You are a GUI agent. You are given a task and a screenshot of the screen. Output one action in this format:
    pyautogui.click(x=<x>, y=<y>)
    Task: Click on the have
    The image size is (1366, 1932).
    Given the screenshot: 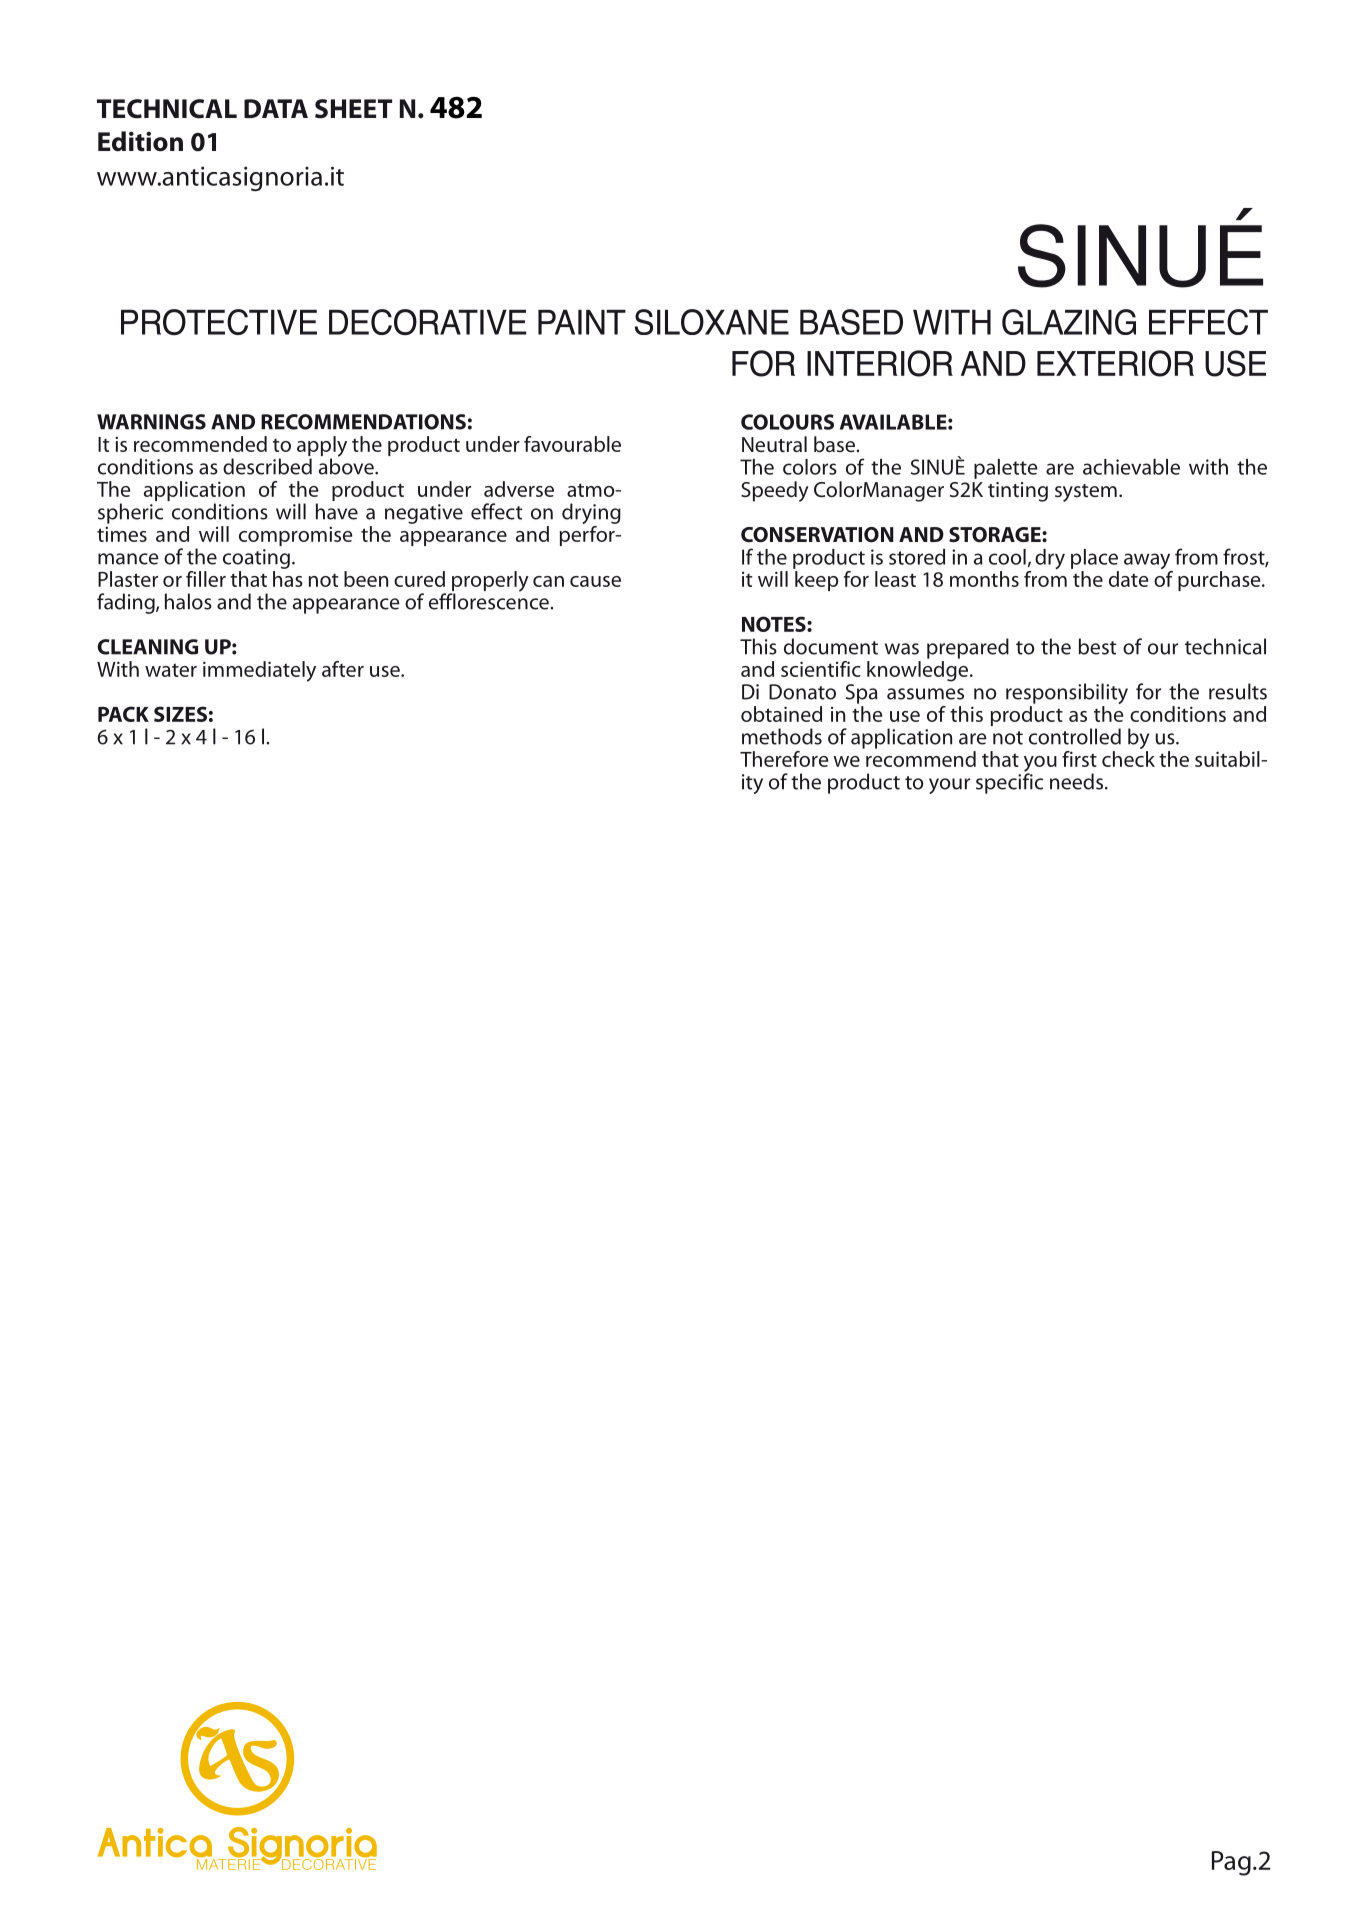 What is the action you would take?
    pyautogui.click(x=337, y=511)
